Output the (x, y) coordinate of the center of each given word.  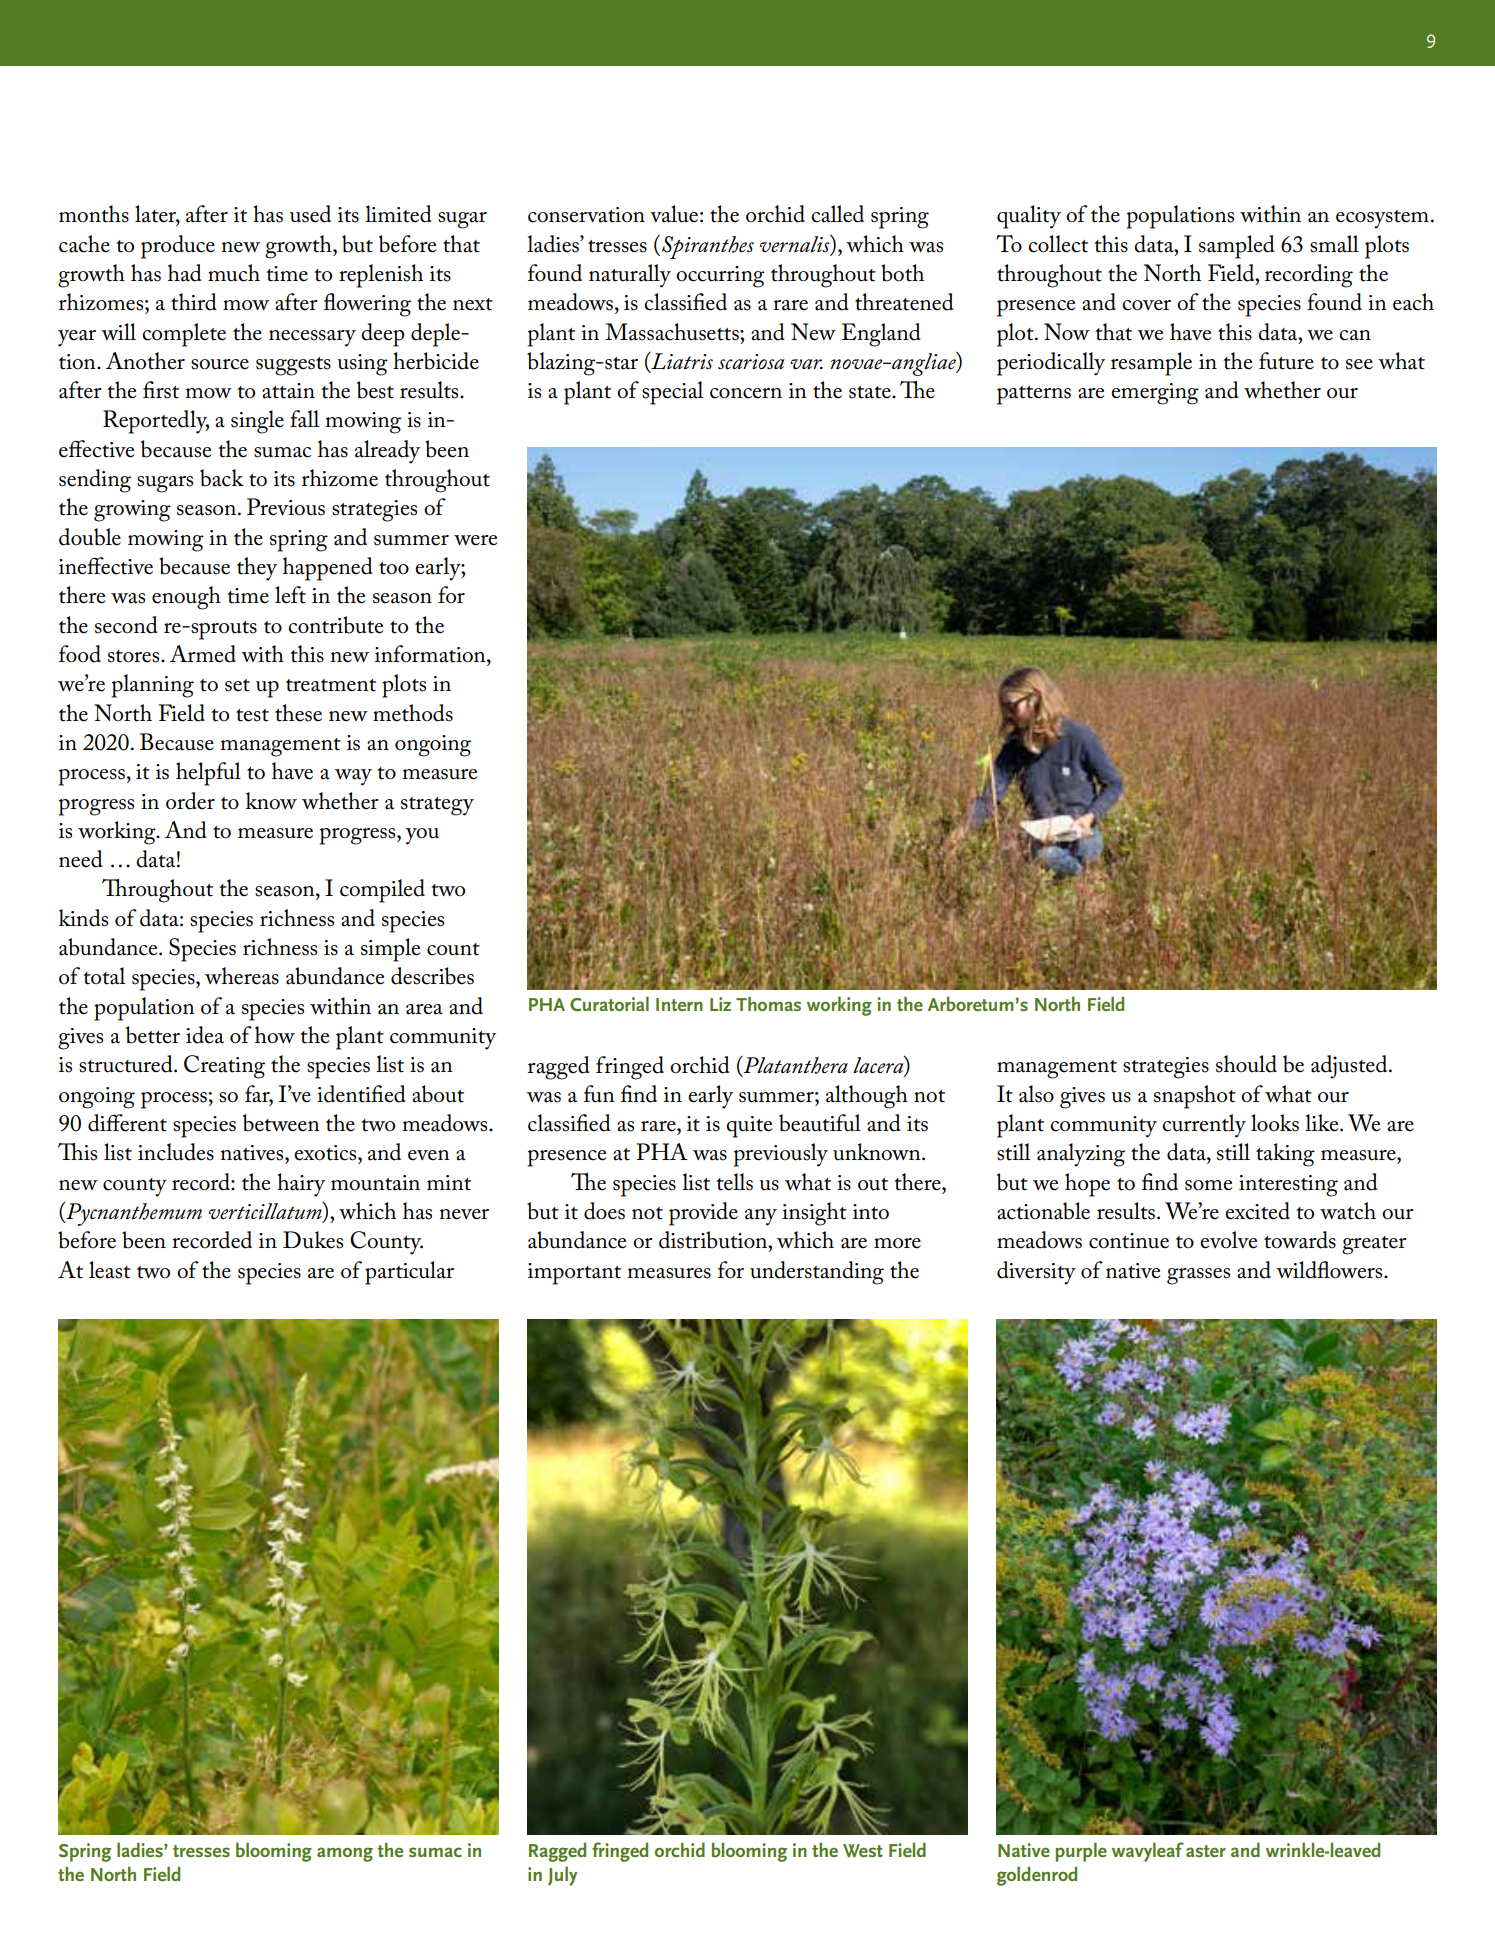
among (345, 1854)
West (863, 1850)
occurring (720, 277)
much (234, 273)
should (1246, 1064)
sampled (1237, 247)
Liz (720, 1004)
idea (205, 1035)
